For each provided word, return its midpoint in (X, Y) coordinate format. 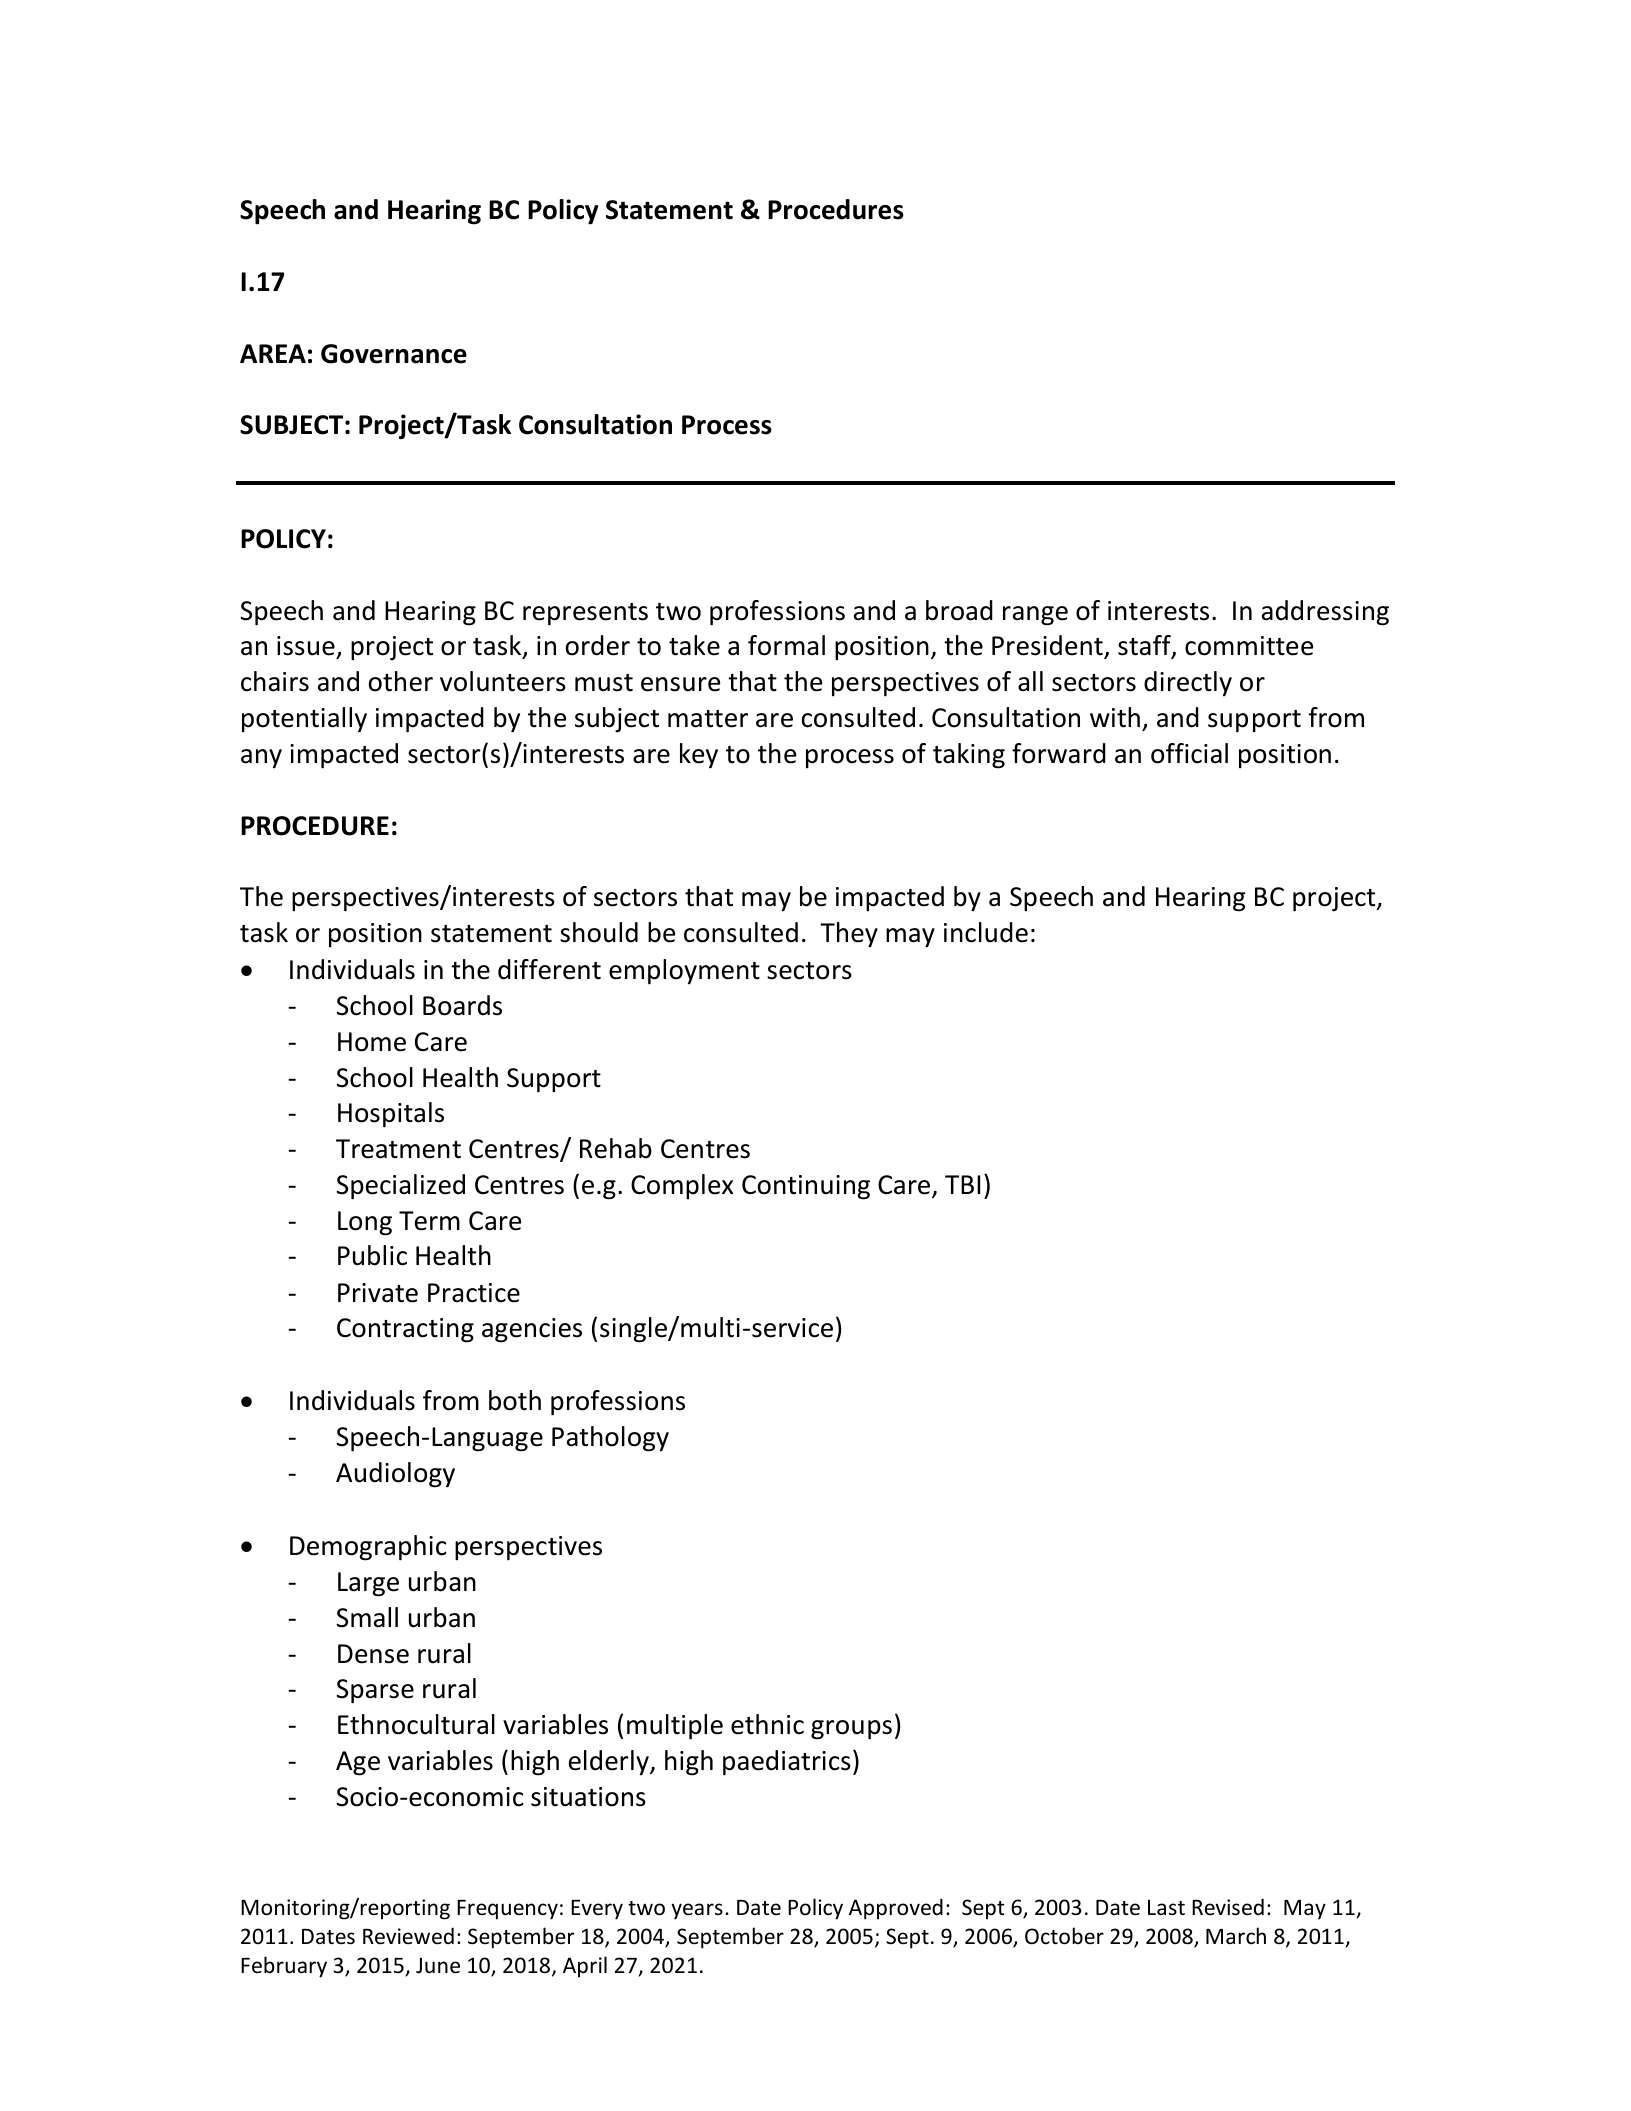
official (1189, 753)
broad (959, 610)
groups (851, 1730)
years (697, 1911)
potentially (304, 719)
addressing (1325, 613)
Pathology (610, 1439)
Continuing (806, 1187)
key (699, 755)
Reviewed (408, 1936)
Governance (394, 354)
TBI (962, 1184)
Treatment (398, 1149)
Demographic (368, 1548)
